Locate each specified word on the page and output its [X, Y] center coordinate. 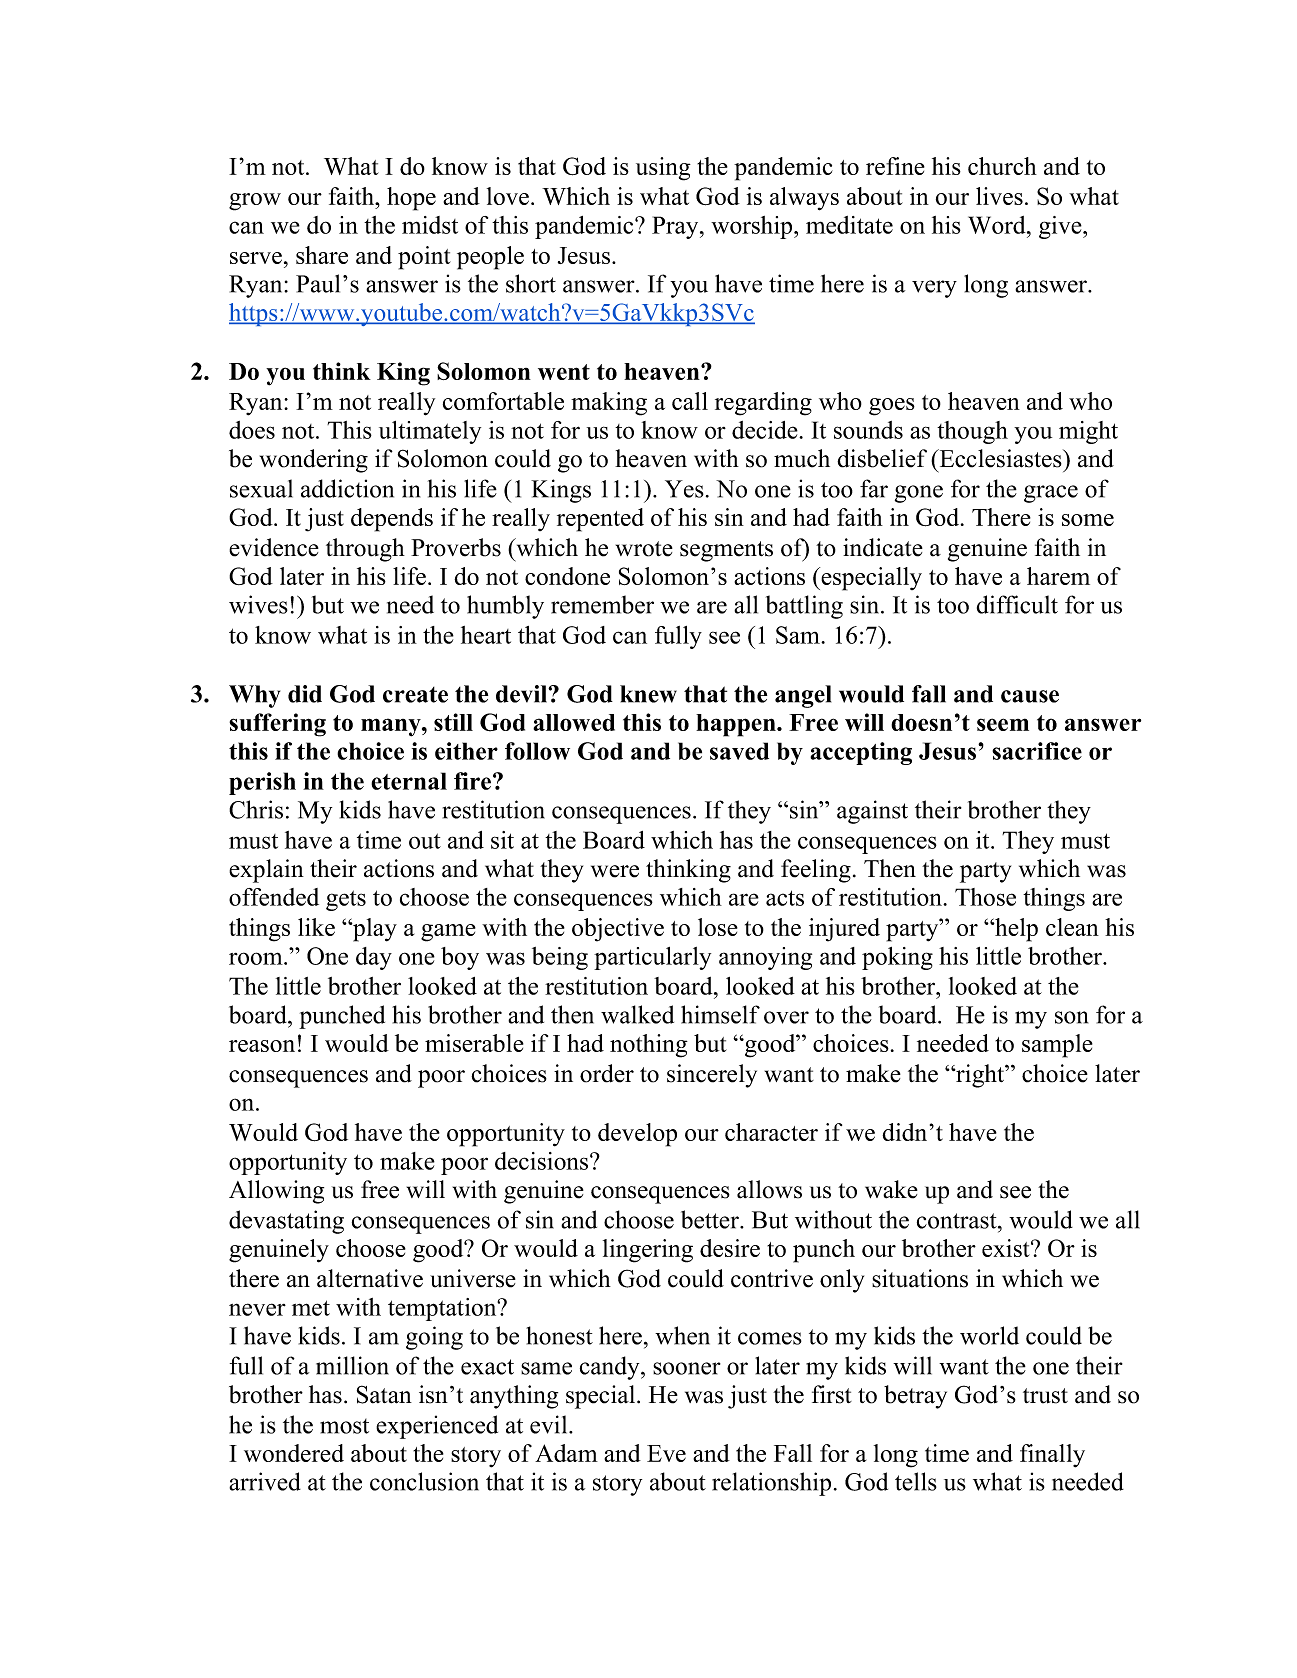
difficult [1017, 604]
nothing [649, 1046]
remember [602, 604]
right [979, 1076]
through [365, 550]
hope [411, 199]
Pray [675, 227]
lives [999, 196]
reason [262, 1046]
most [344, 1426]
